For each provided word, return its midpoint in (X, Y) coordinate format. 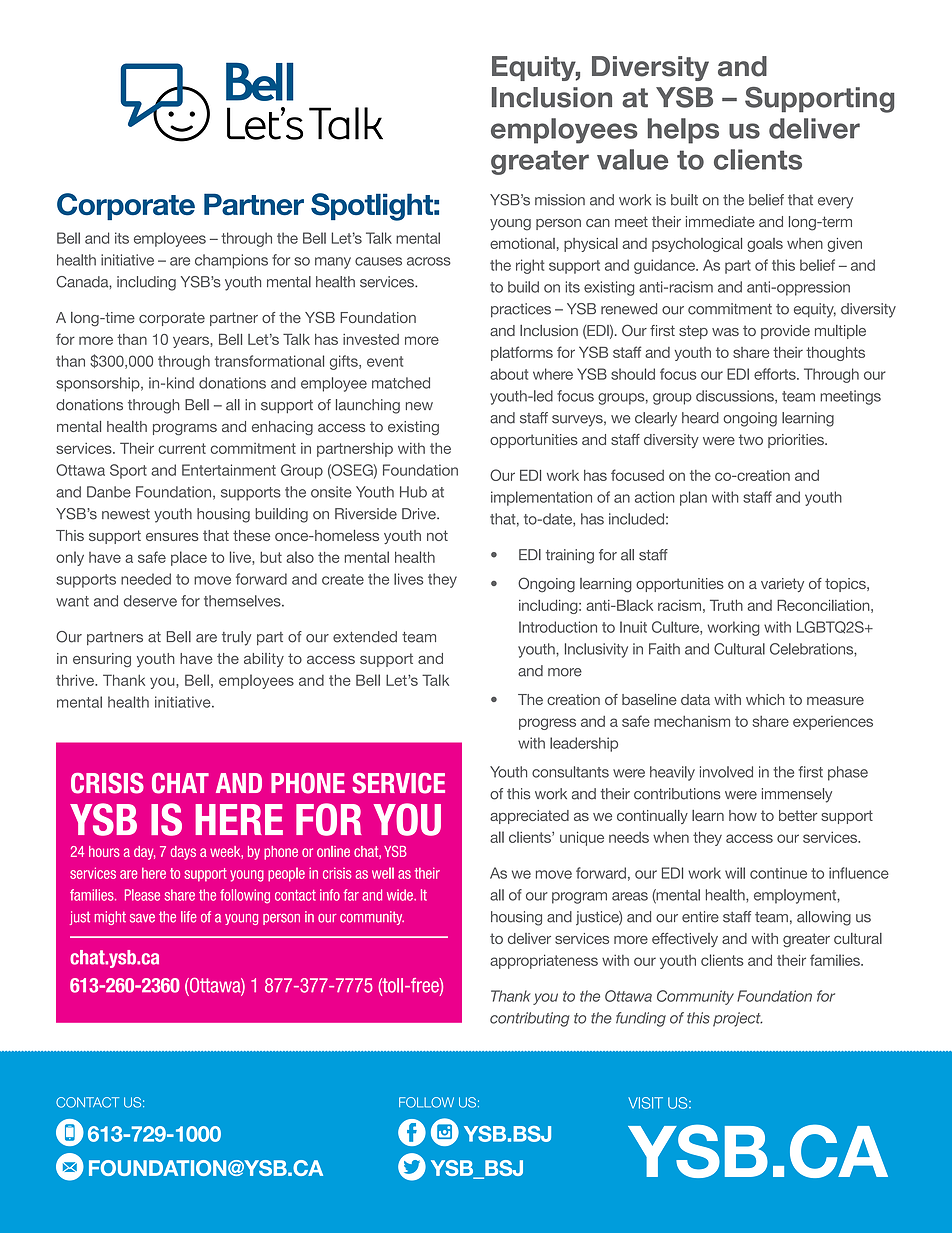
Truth (726, 605)
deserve (150, 601)
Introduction (558, 627)
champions (231, 261)
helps (683, 131)
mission (560, 200)
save (142, 918)
